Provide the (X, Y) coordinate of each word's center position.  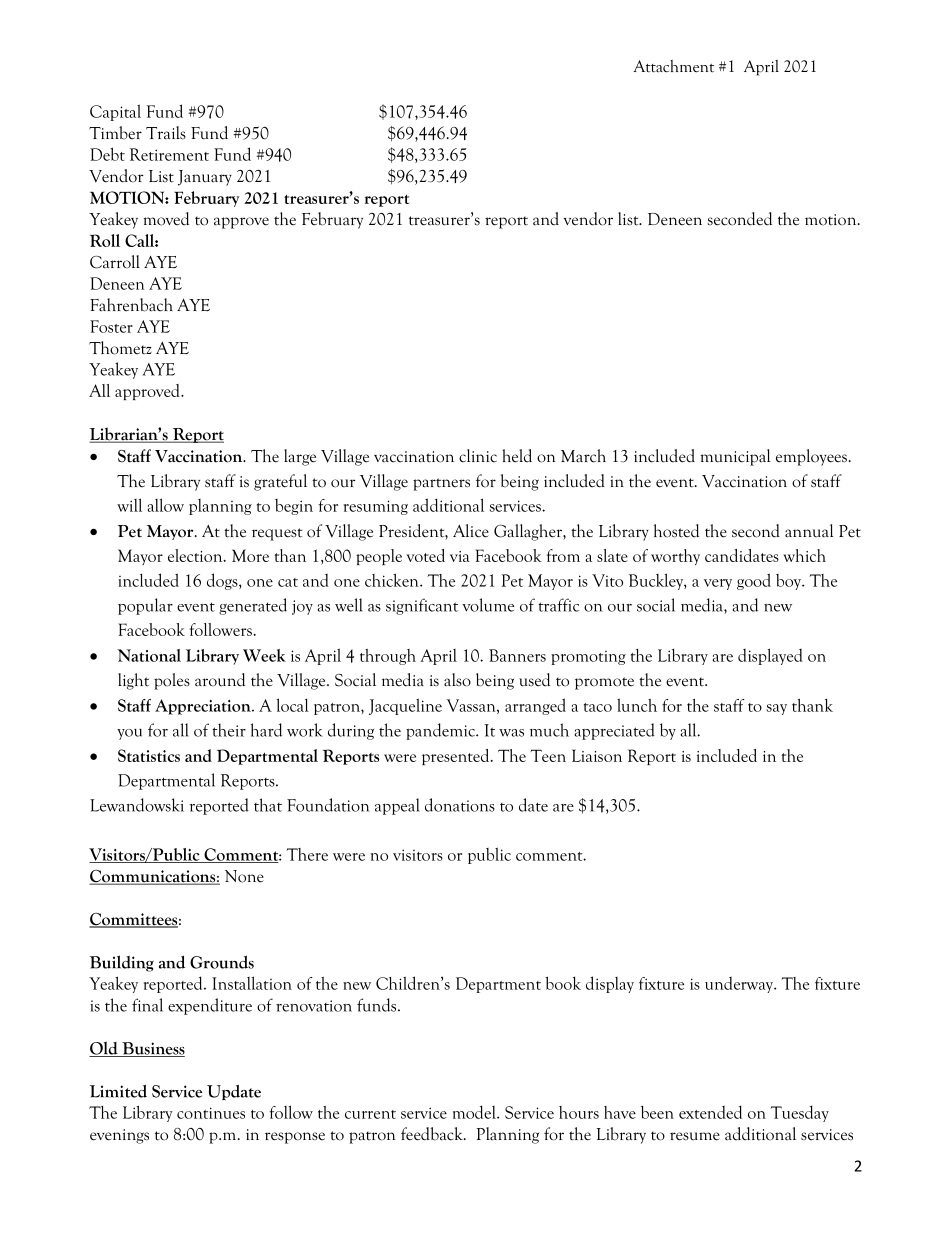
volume (488, 605)
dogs (223, 581)
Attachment (674, 66)
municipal (735, 457)
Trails (166, 133)
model (475, 1112)
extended (710, 1112)
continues (211, 1113)
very (718, 584)
